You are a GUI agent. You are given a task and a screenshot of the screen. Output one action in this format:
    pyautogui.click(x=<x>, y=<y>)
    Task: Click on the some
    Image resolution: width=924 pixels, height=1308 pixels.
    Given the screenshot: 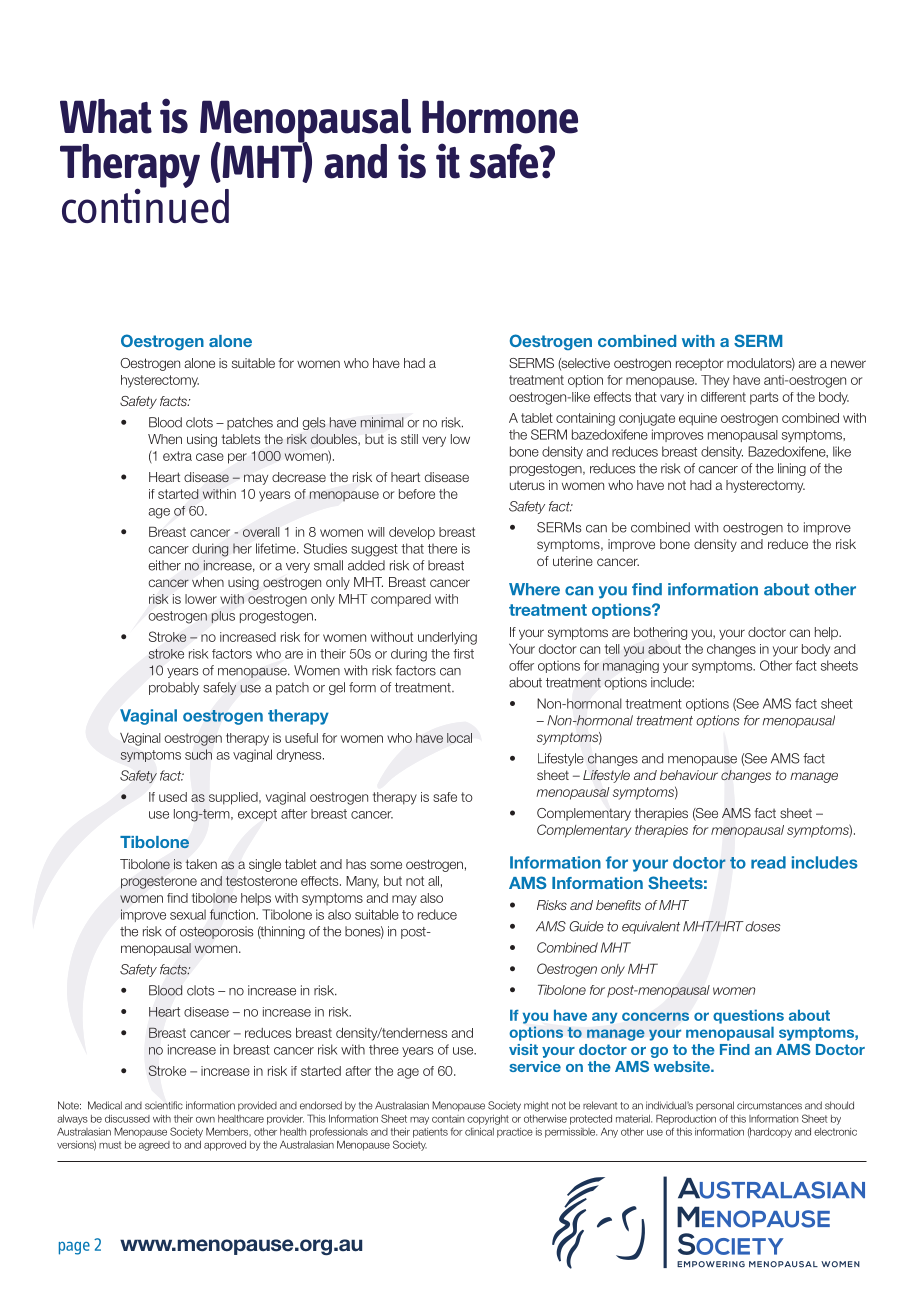 What is the action you would take?
    pyautogui.click(x=386, y=865)
